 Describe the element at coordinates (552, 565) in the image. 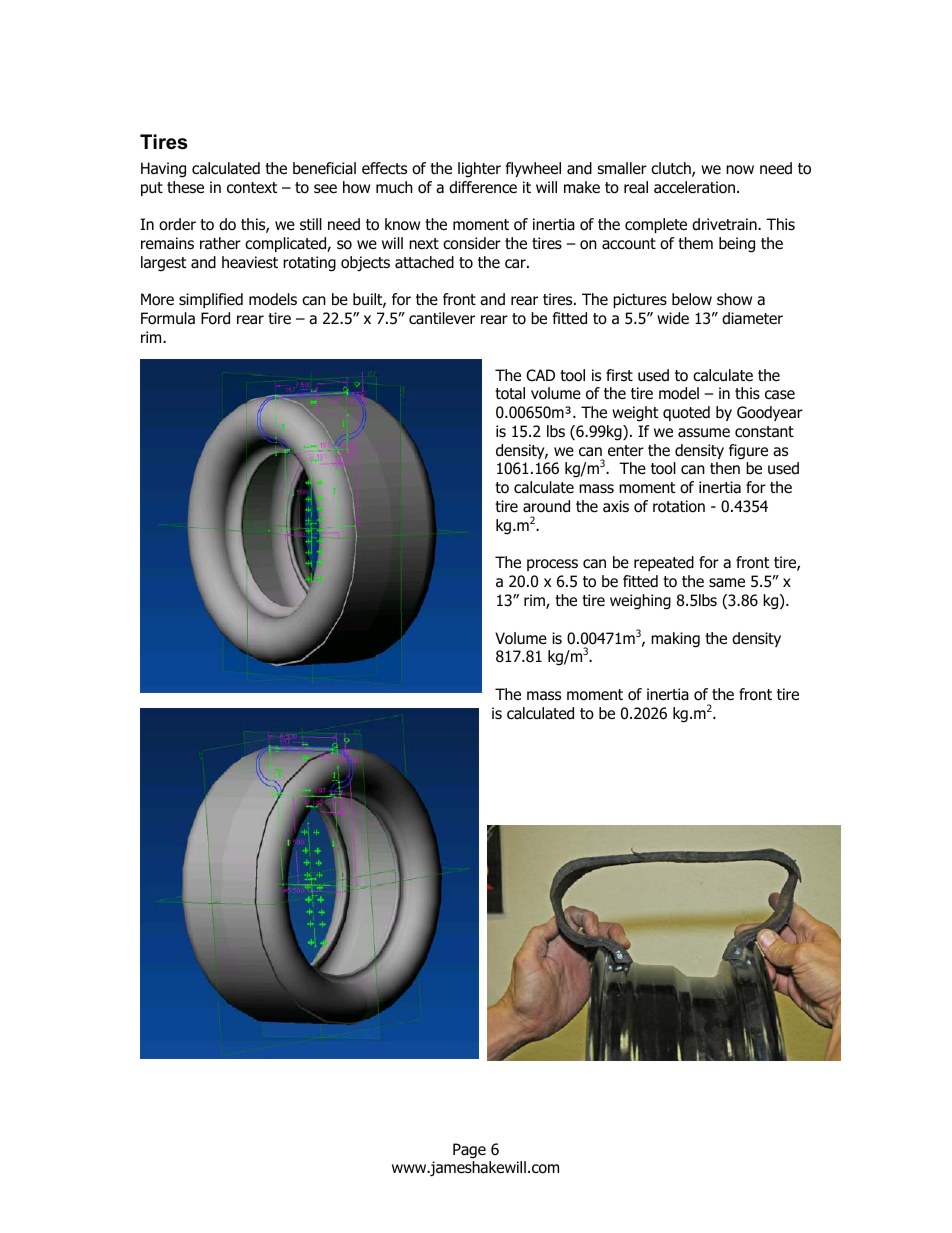

I see `process` at that location.
